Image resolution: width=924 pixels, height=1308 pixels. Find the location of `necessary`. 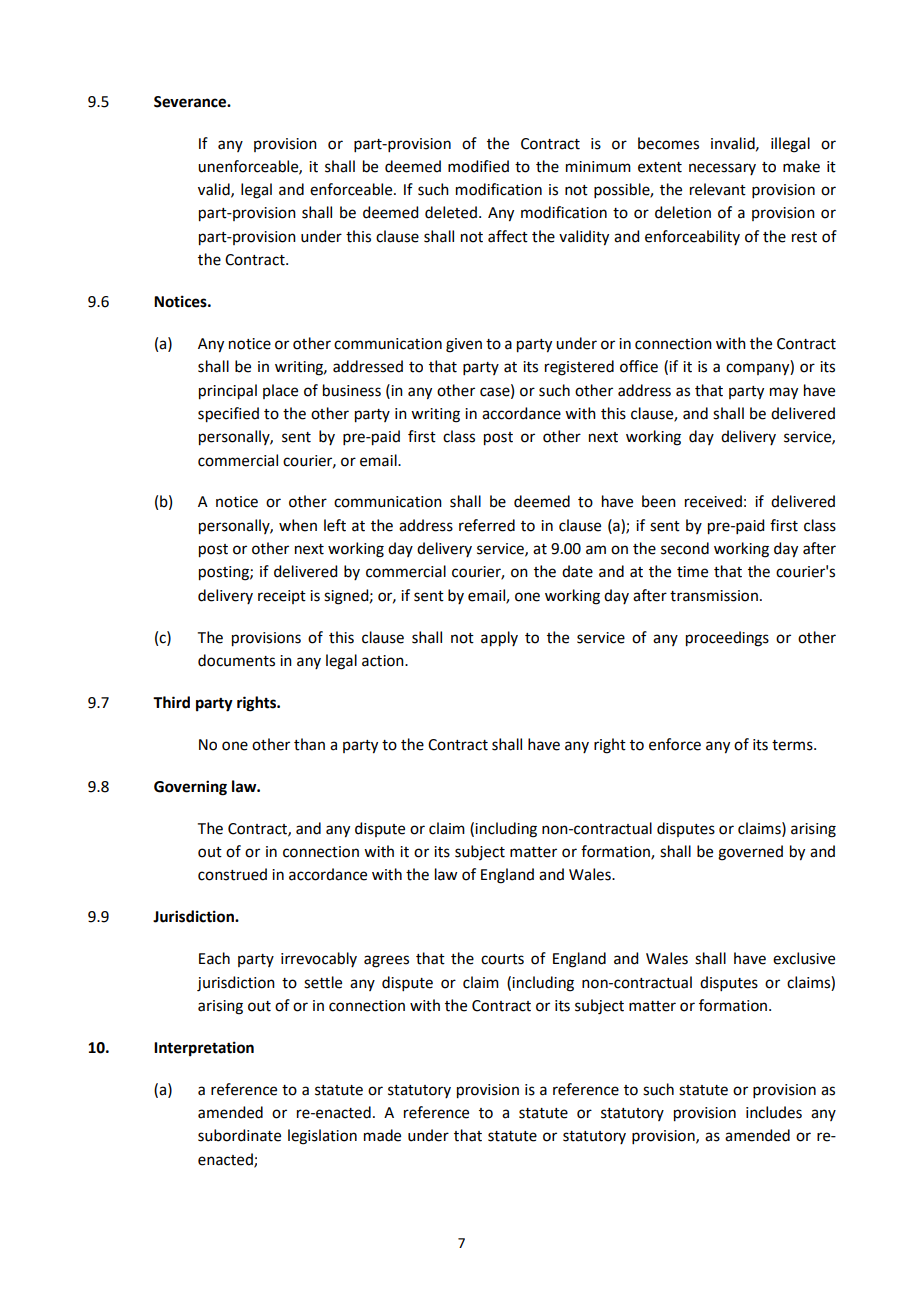

necessary is located at coordinates (722, 169).
